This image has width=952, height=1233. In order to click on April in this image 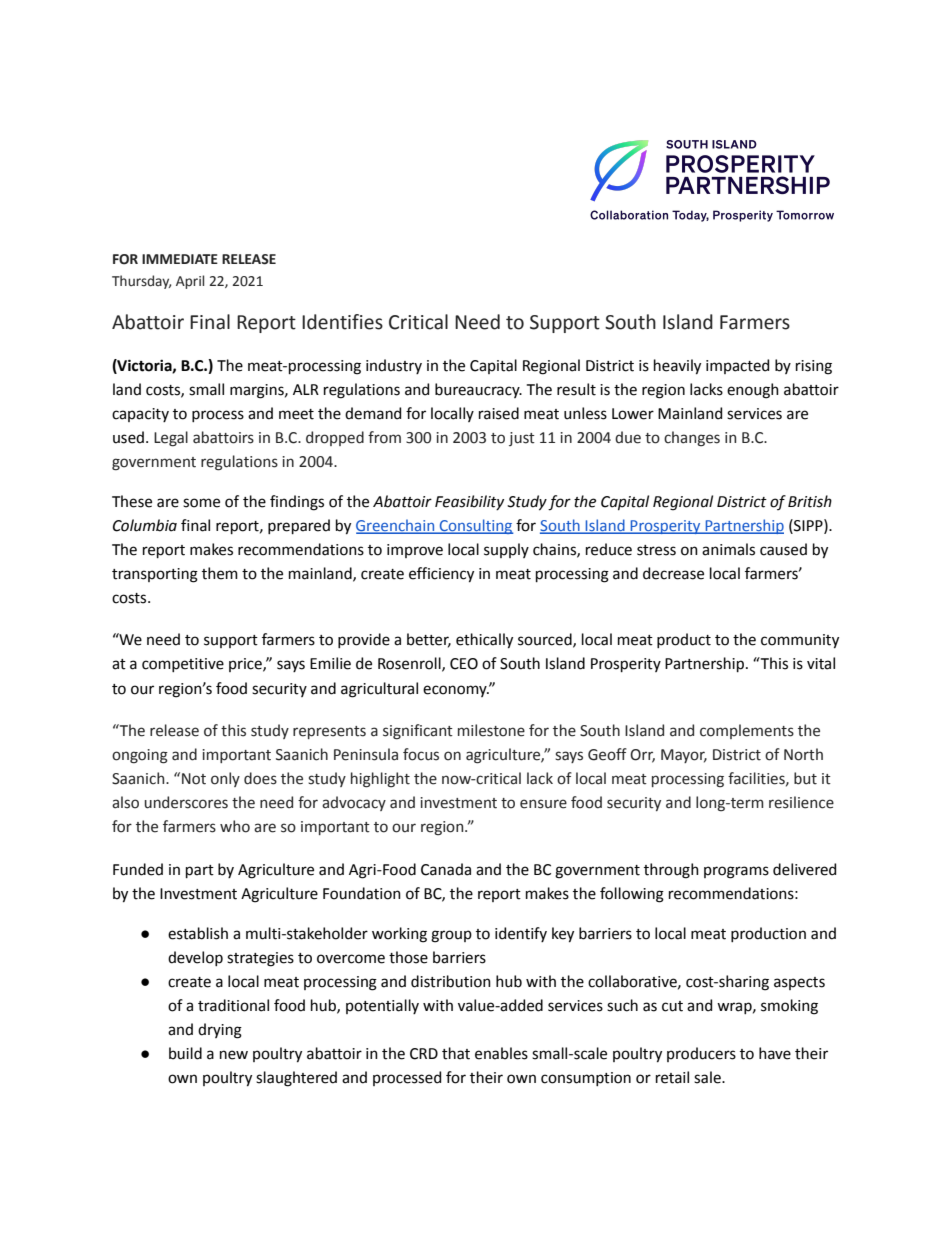, I will do `click(190, 282)`.
